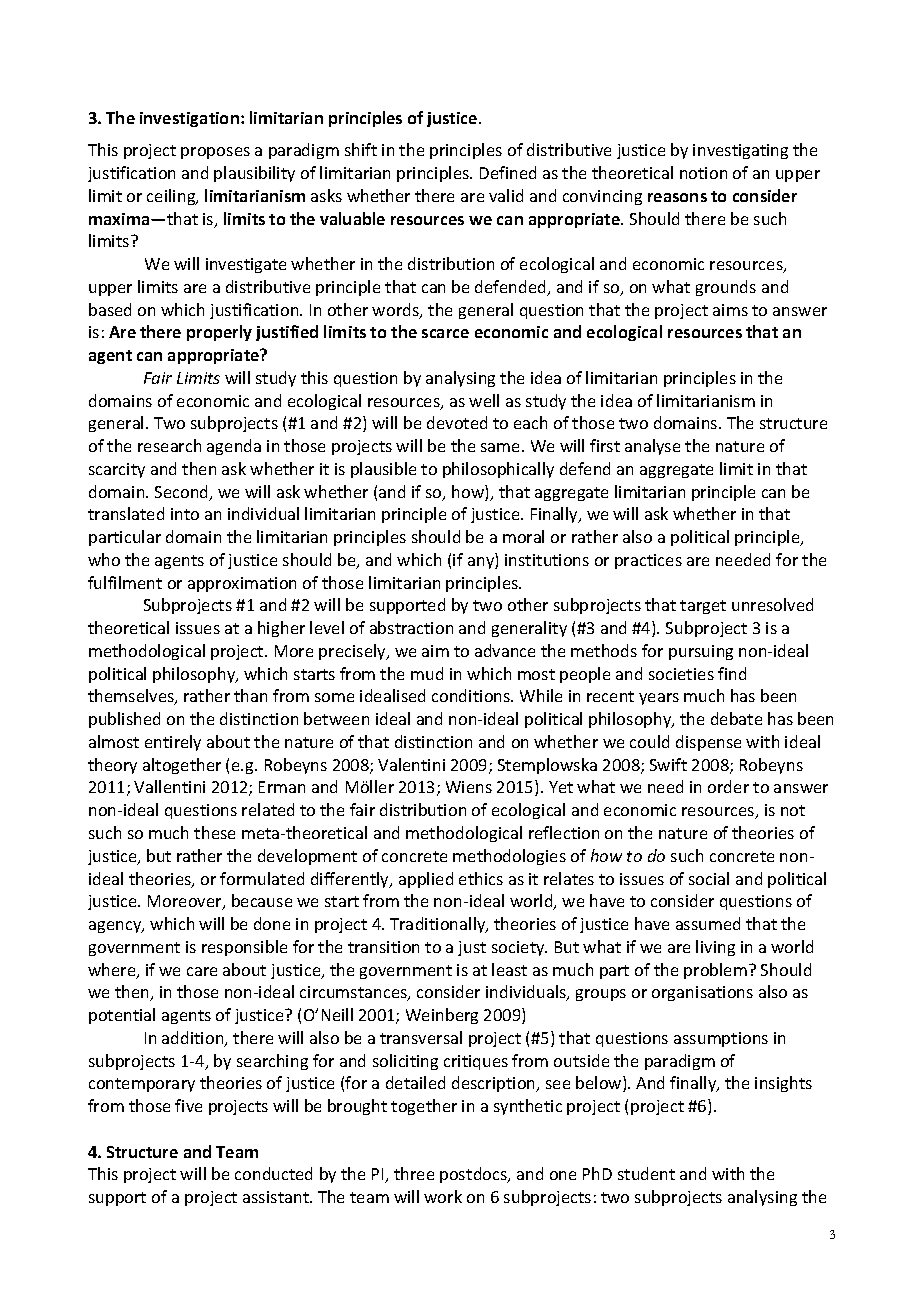 This page has width=924, height=1308. Describe the element at coordinates (169, 445) in the page. I see `research` at that location.
